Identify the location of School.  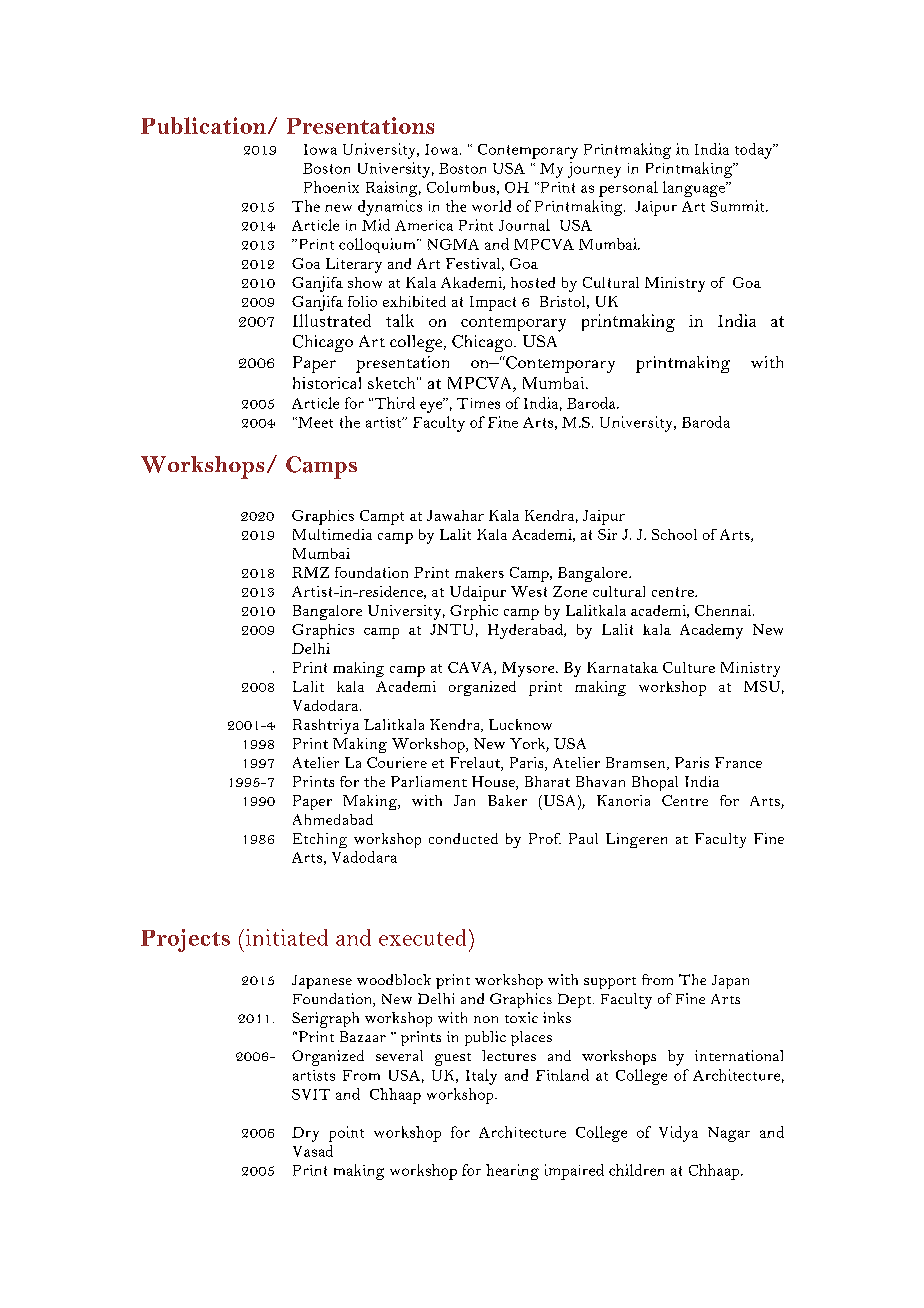
(674, 534).
